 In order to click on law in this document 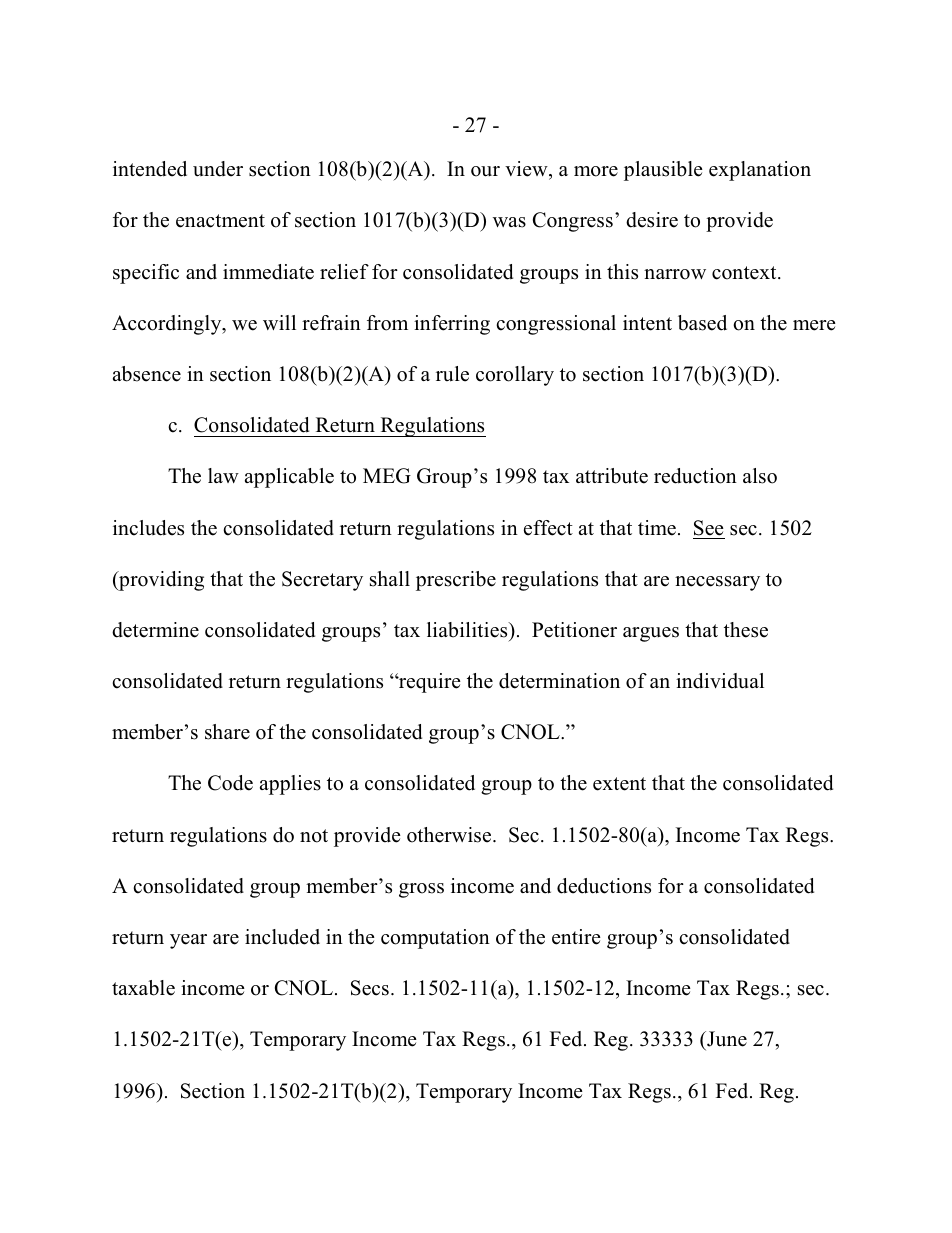, I will do `click(223, 475)`.
